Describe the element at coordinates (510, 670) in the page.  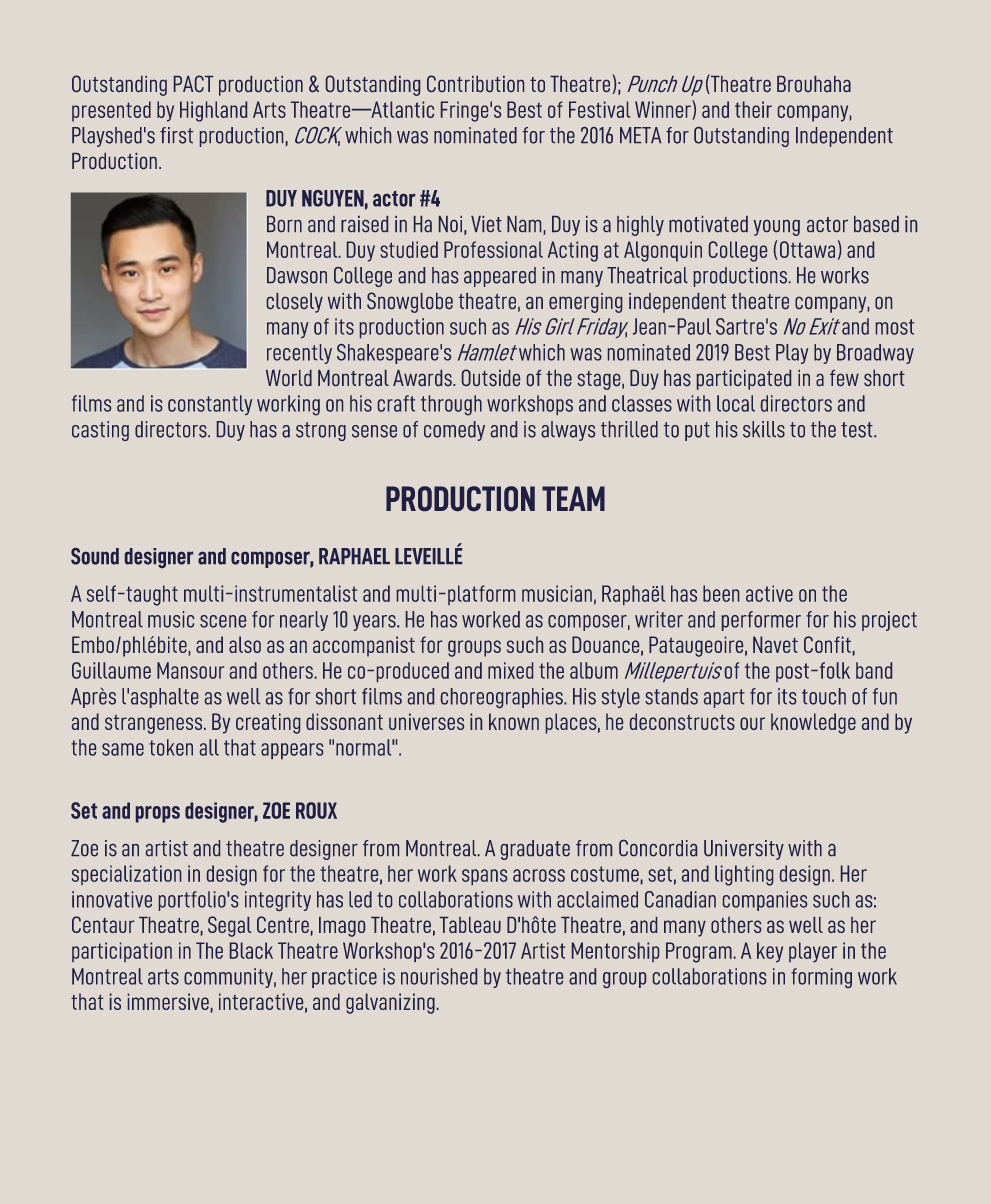
I see `mixed` at that location.
